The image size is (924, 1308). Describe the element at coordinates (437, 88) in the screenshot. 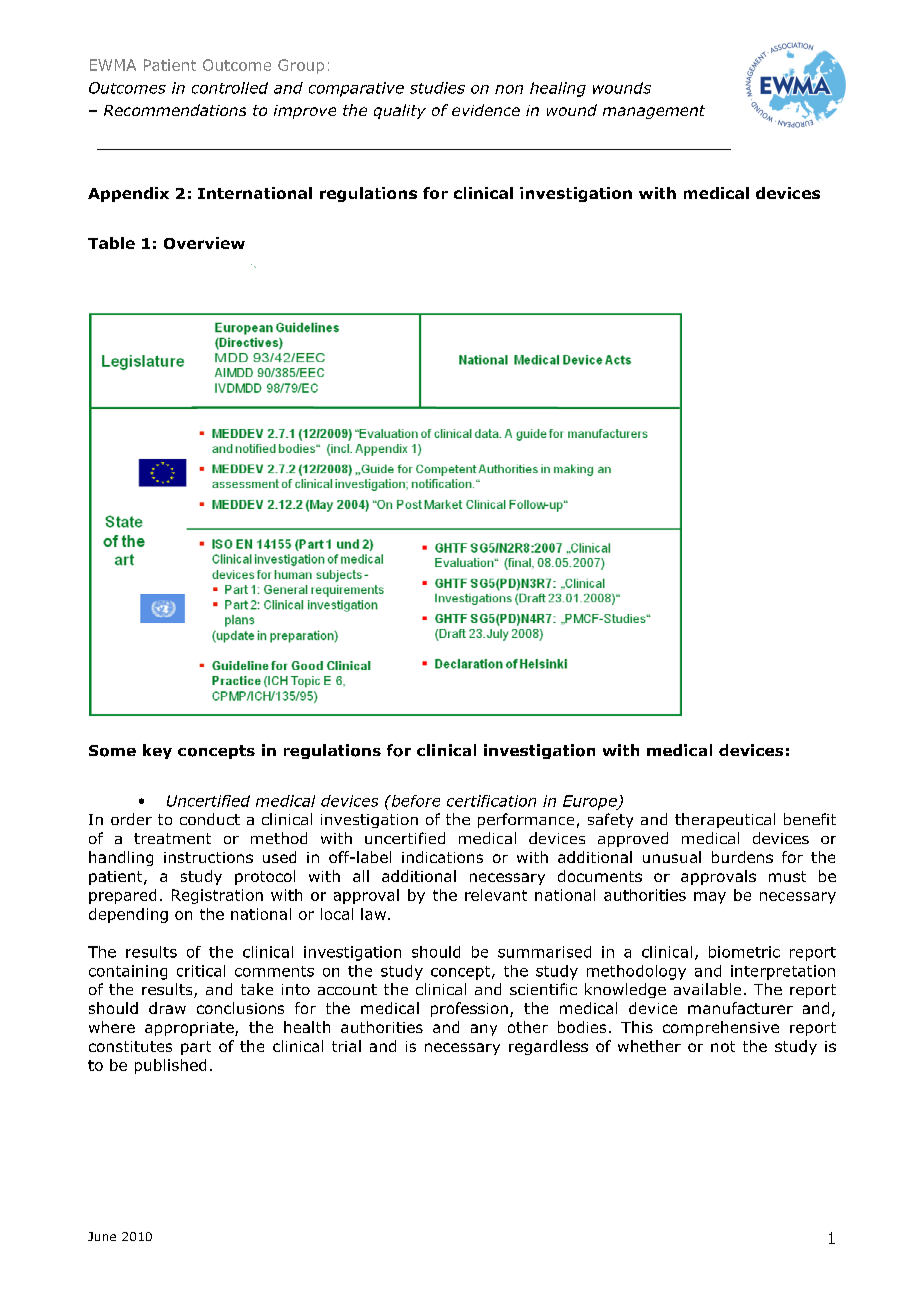

I see `studies` at that location.
